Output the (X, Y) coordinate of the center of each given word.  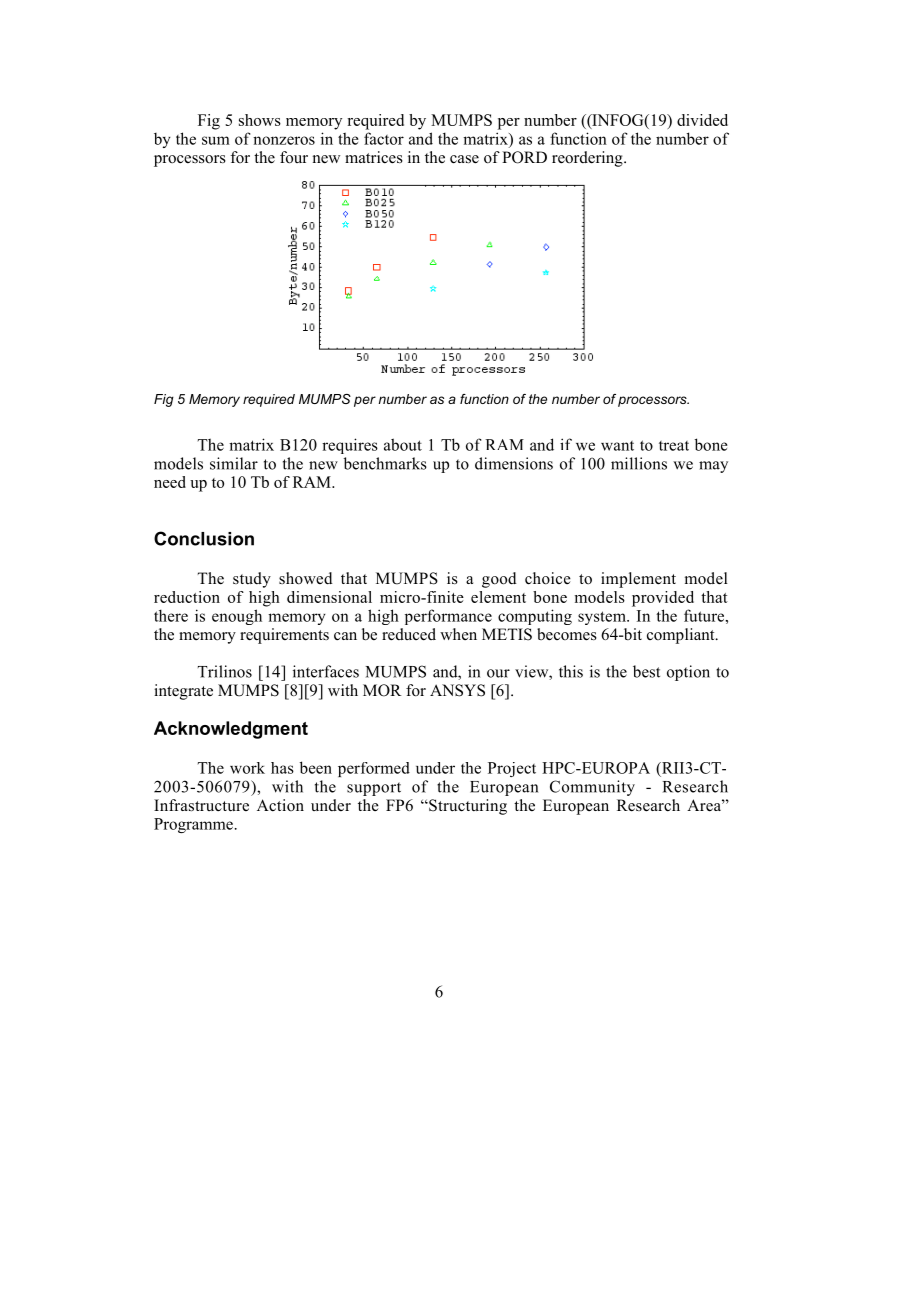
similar (234, 463)
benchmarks (385, 463)
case (464, 159)
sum (216, 140)
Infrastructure (201, 805)
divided (702, 120)
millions (639, 463)
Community (592, 788)
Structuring (467, 807)
